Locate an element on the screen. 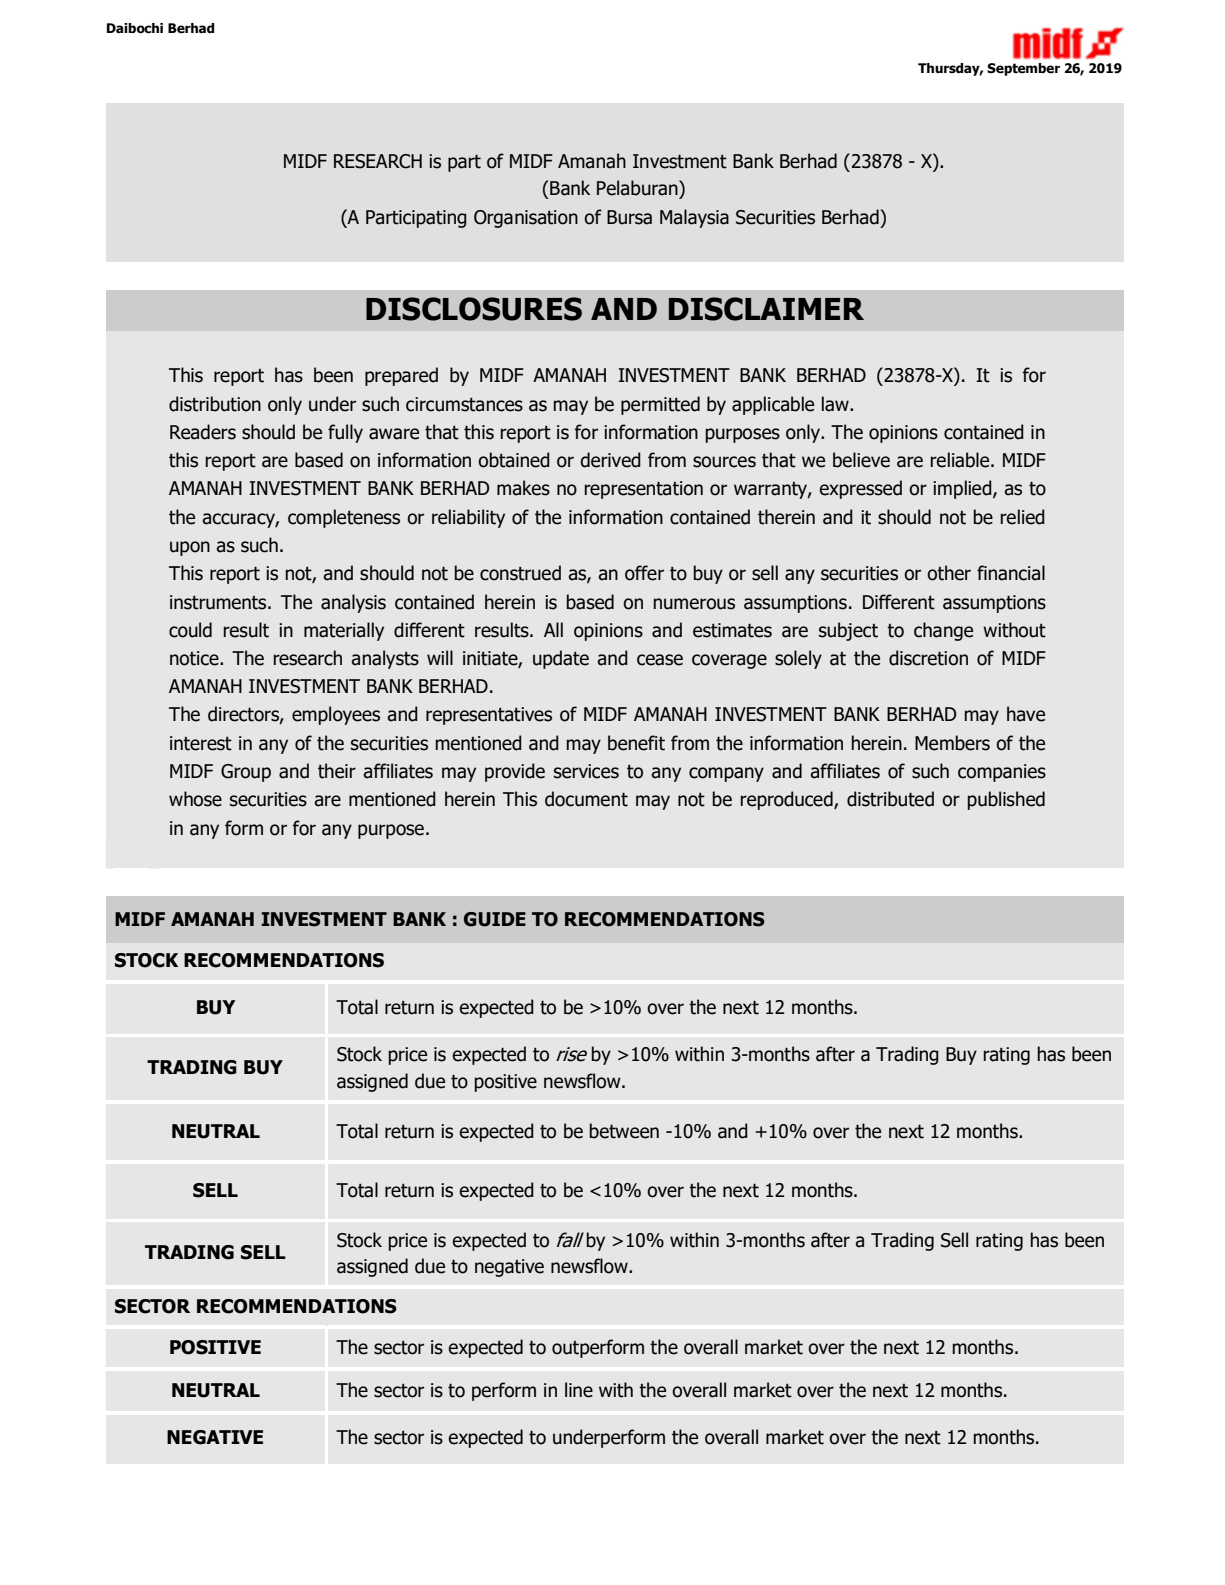 The height and width of the screenshot is (1585, 1225). September is located at coordinates (1023, 69).
